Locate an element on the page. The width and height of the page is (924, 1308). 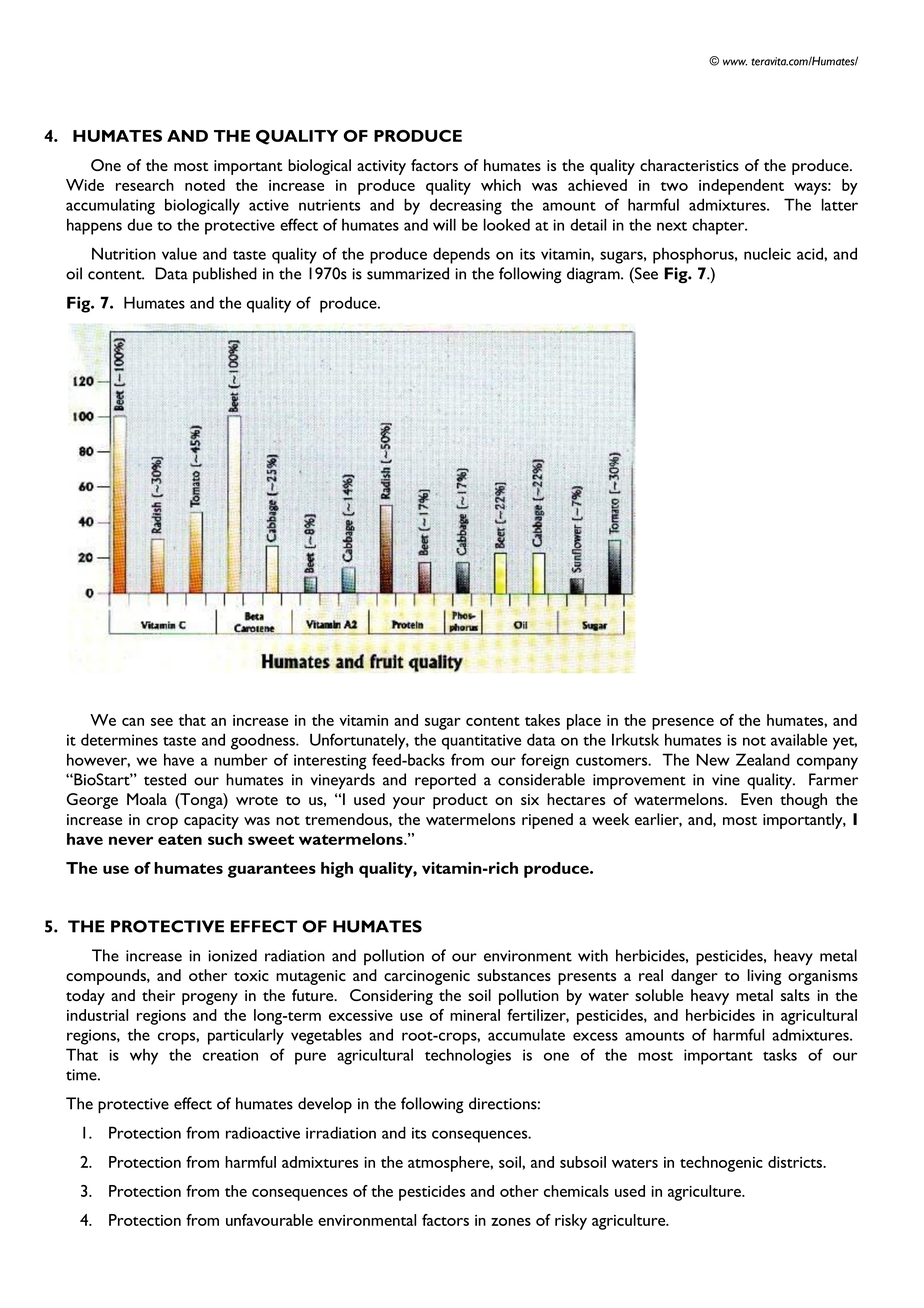
which is located at coordinates (501, 185).
